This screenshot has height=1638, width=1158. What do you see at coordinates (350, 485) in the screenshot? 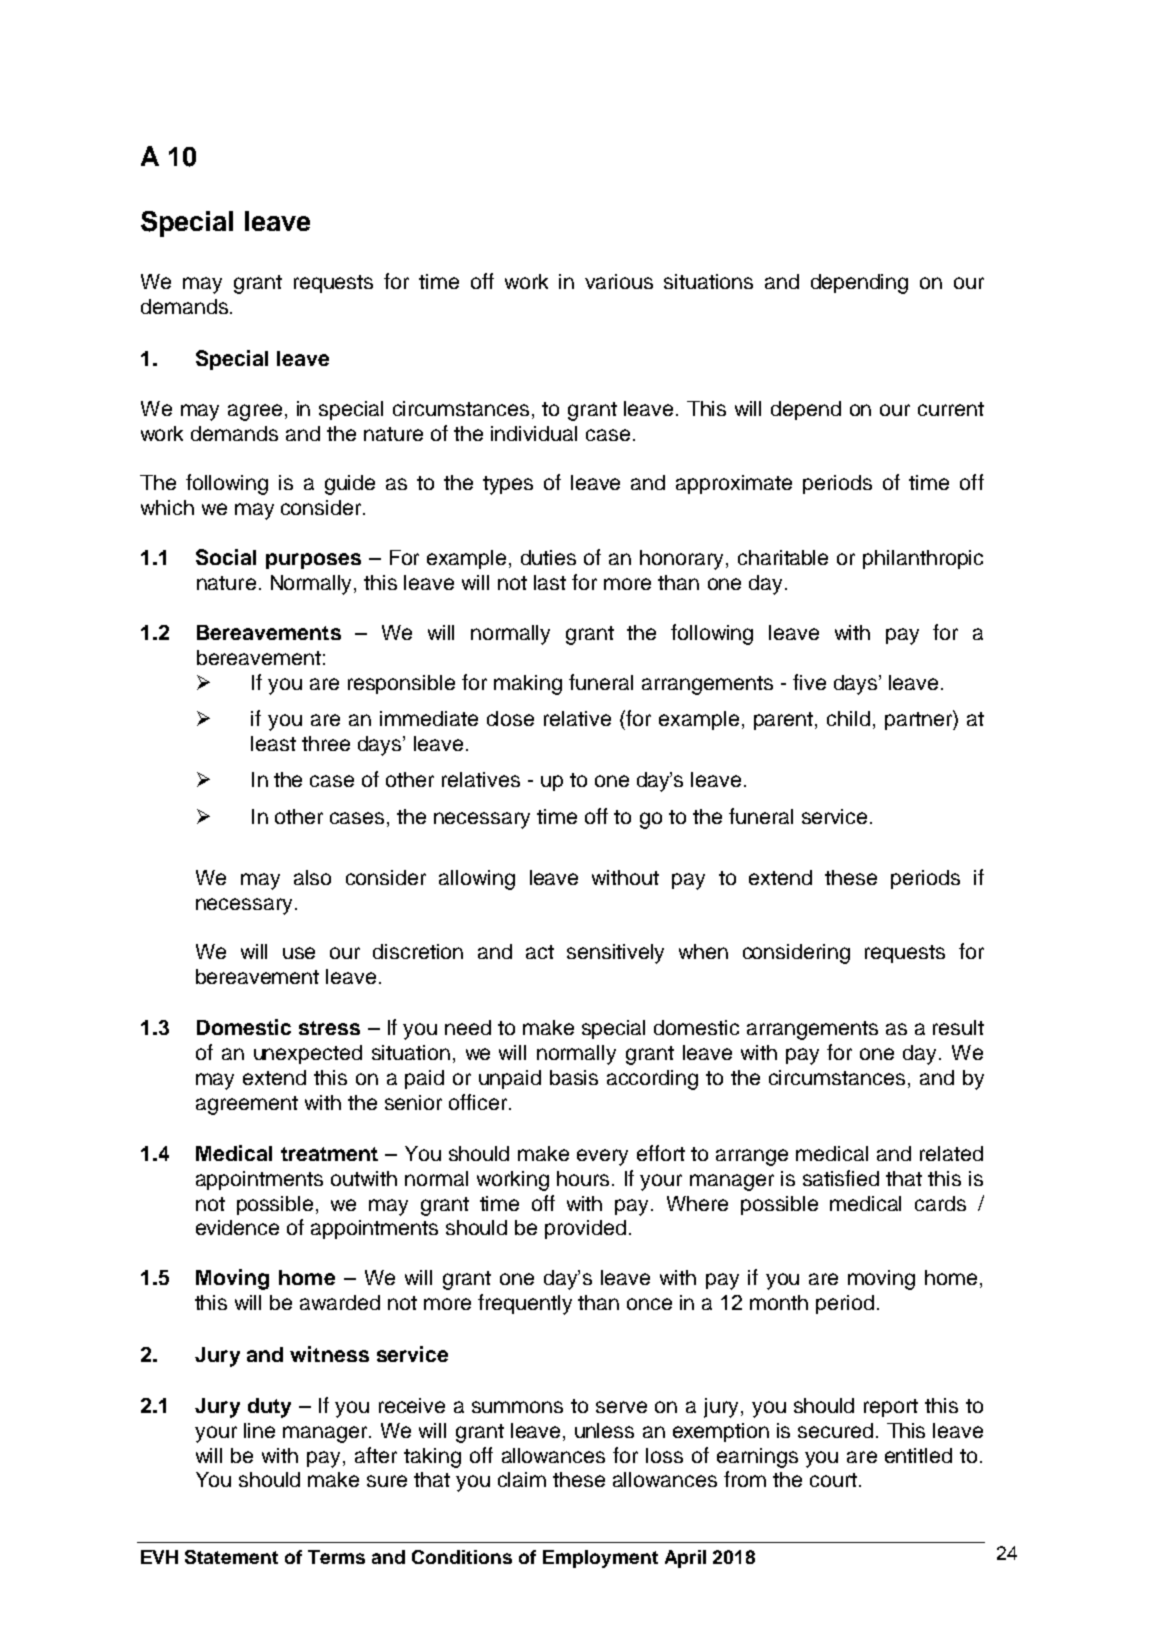
I see `guide` at bounding box center [350, 485].
